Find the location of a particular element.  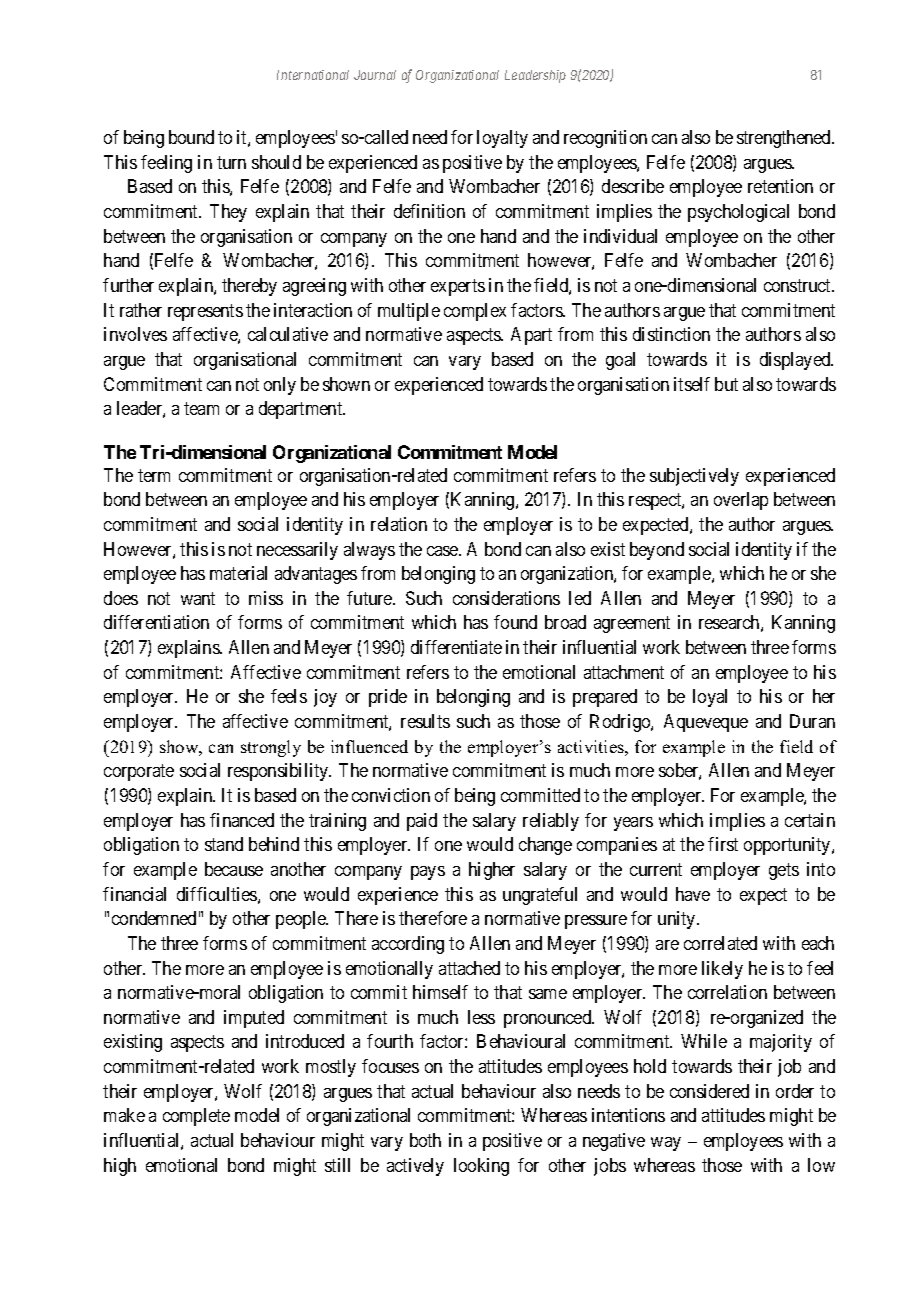

subjectively is located at coordinates (694, 477).
